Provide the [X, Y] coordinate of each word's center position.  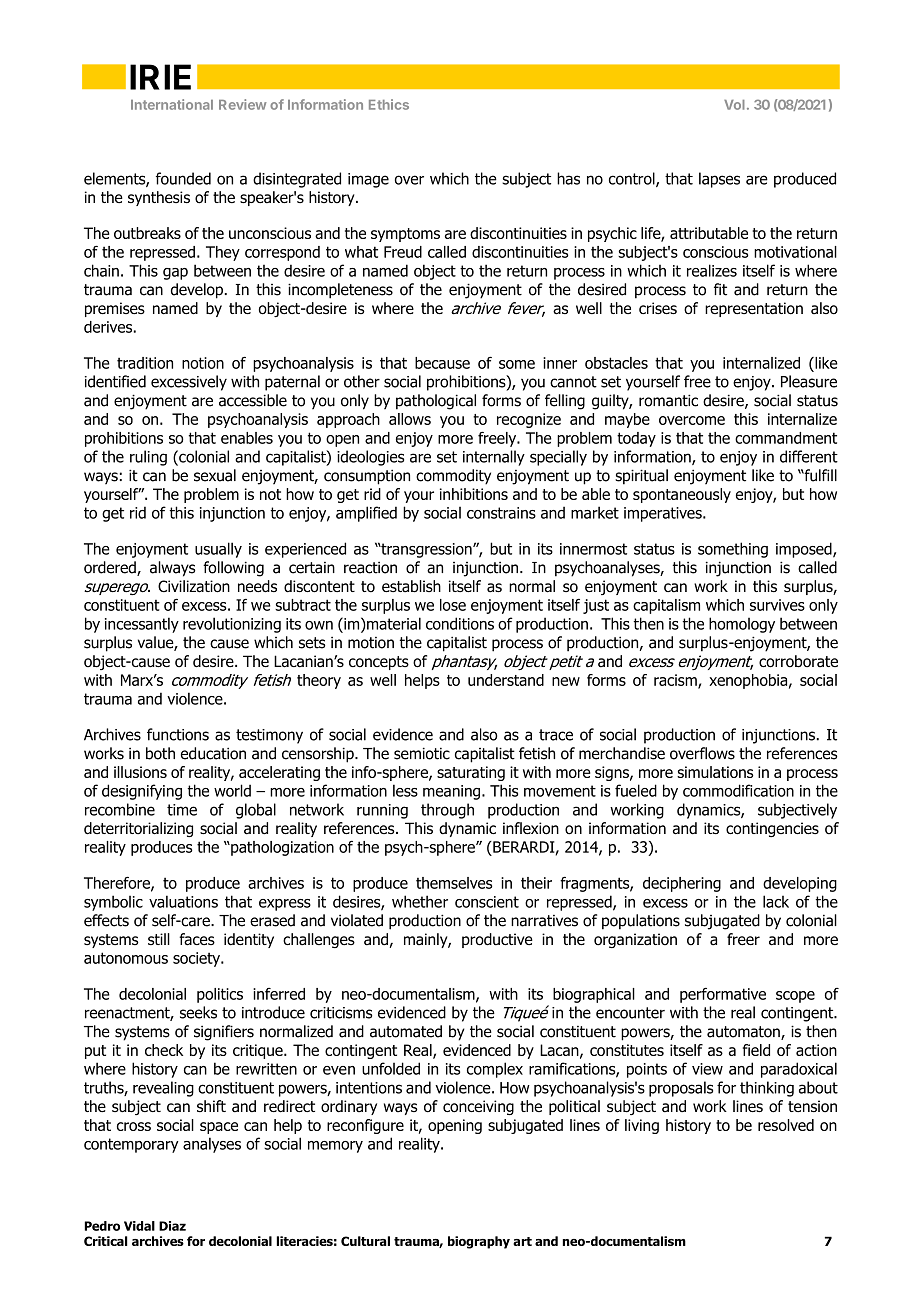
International [172, 104]
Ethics [389, 104]
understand [506, 680]
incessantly [142, 625]
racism [676, 681]
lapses [719, 180]
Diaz [172, 1226]
